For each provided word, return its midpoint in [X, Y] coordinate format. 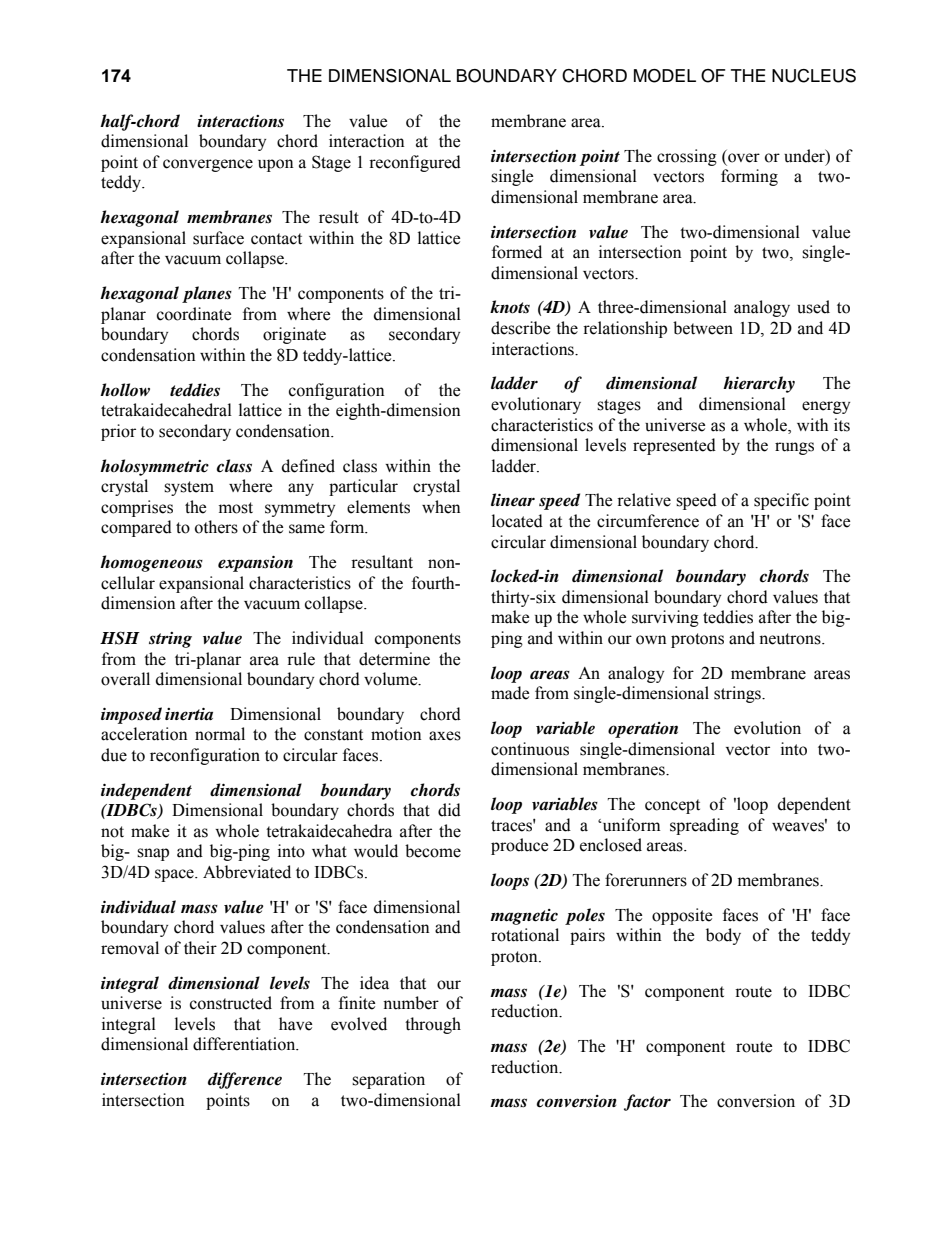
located [517, 521]
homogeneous [151, 563]
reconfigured [415, 163]
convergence [208, 165]
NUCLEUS [814, 76]
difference [245, 1080]
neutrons [791, 639]
